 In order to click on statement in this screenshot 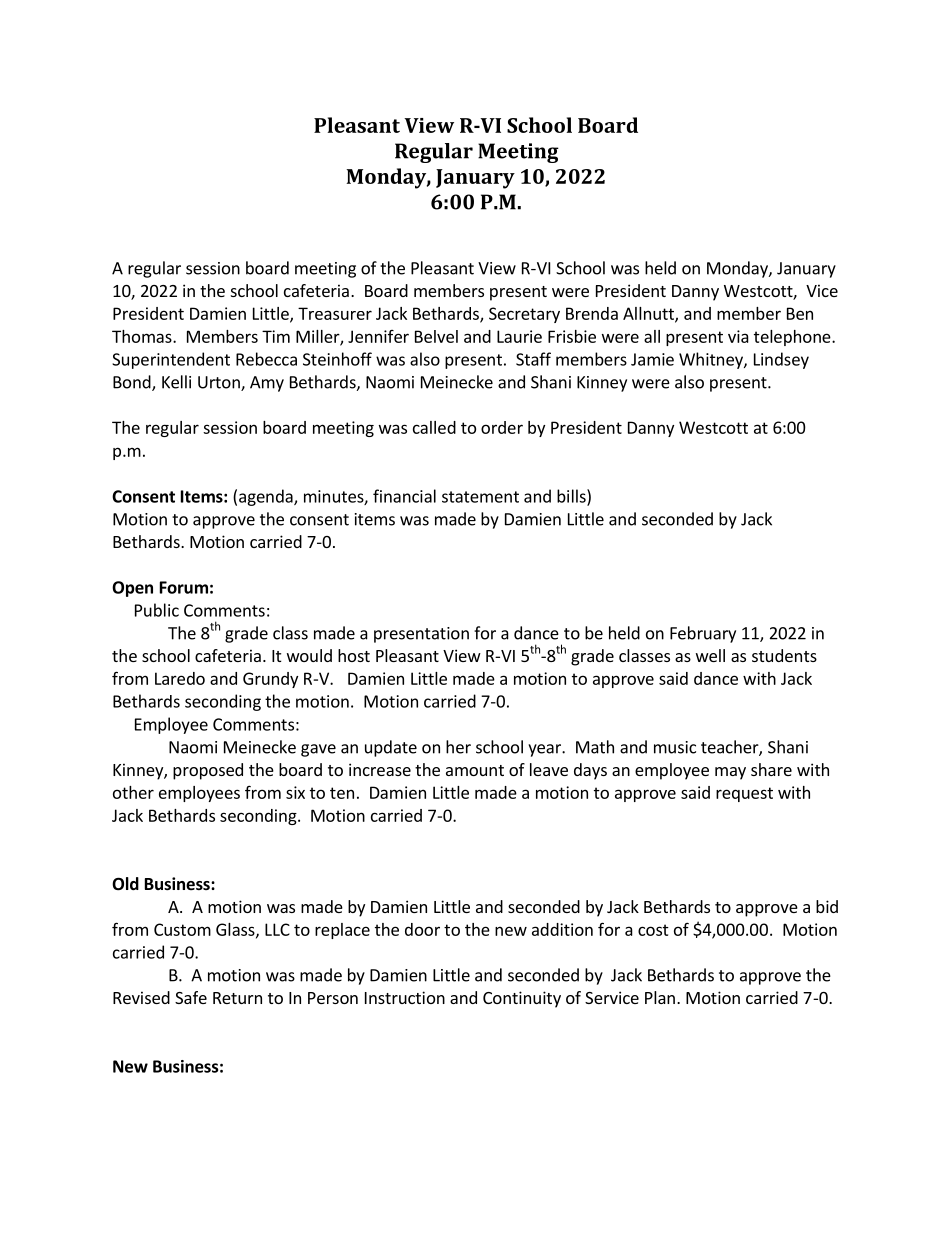, I will do `click(480, 497)`.
